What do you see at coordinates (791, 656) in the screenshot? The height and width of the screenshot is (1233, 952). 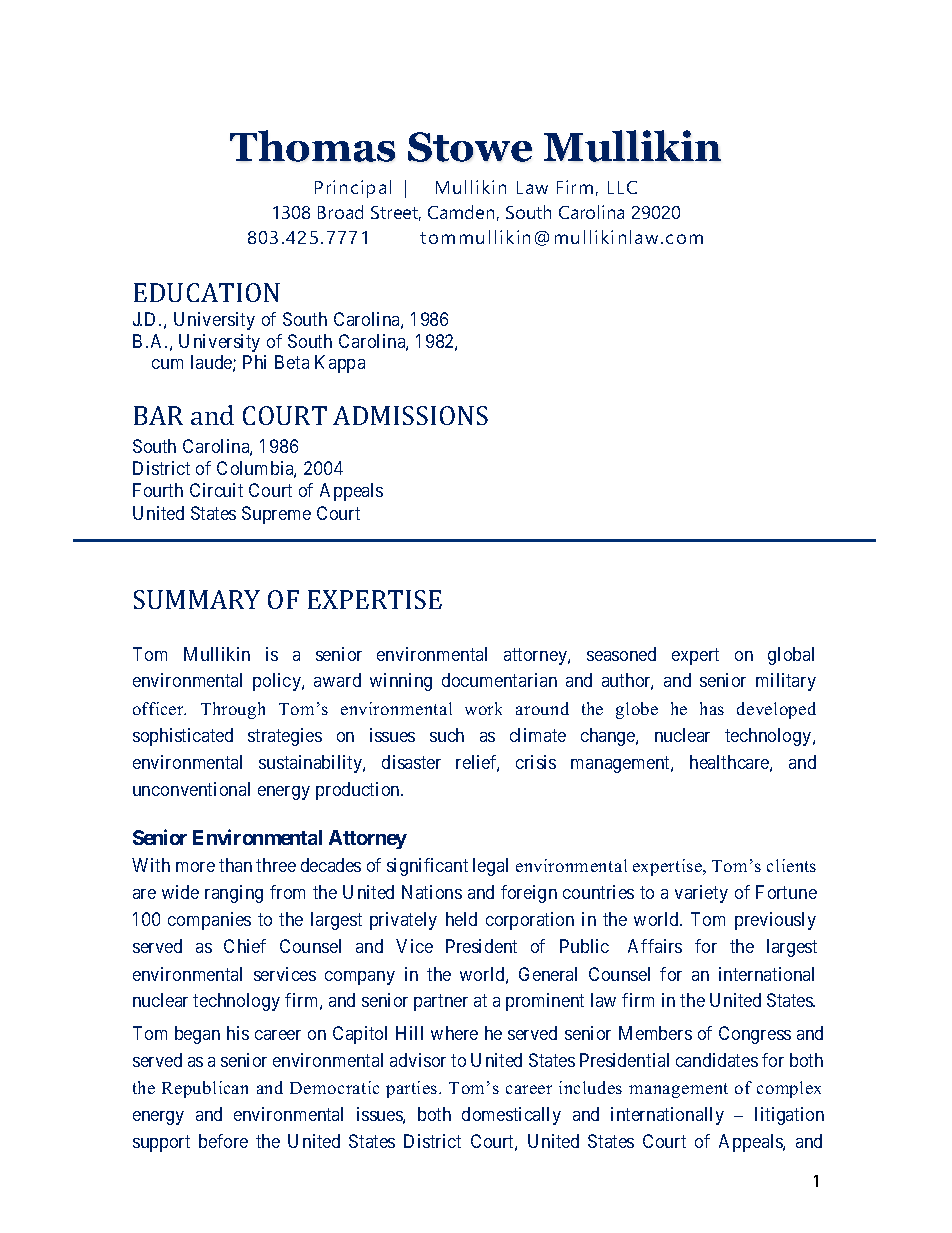 I see `global` at bounding box center [791, 656].
